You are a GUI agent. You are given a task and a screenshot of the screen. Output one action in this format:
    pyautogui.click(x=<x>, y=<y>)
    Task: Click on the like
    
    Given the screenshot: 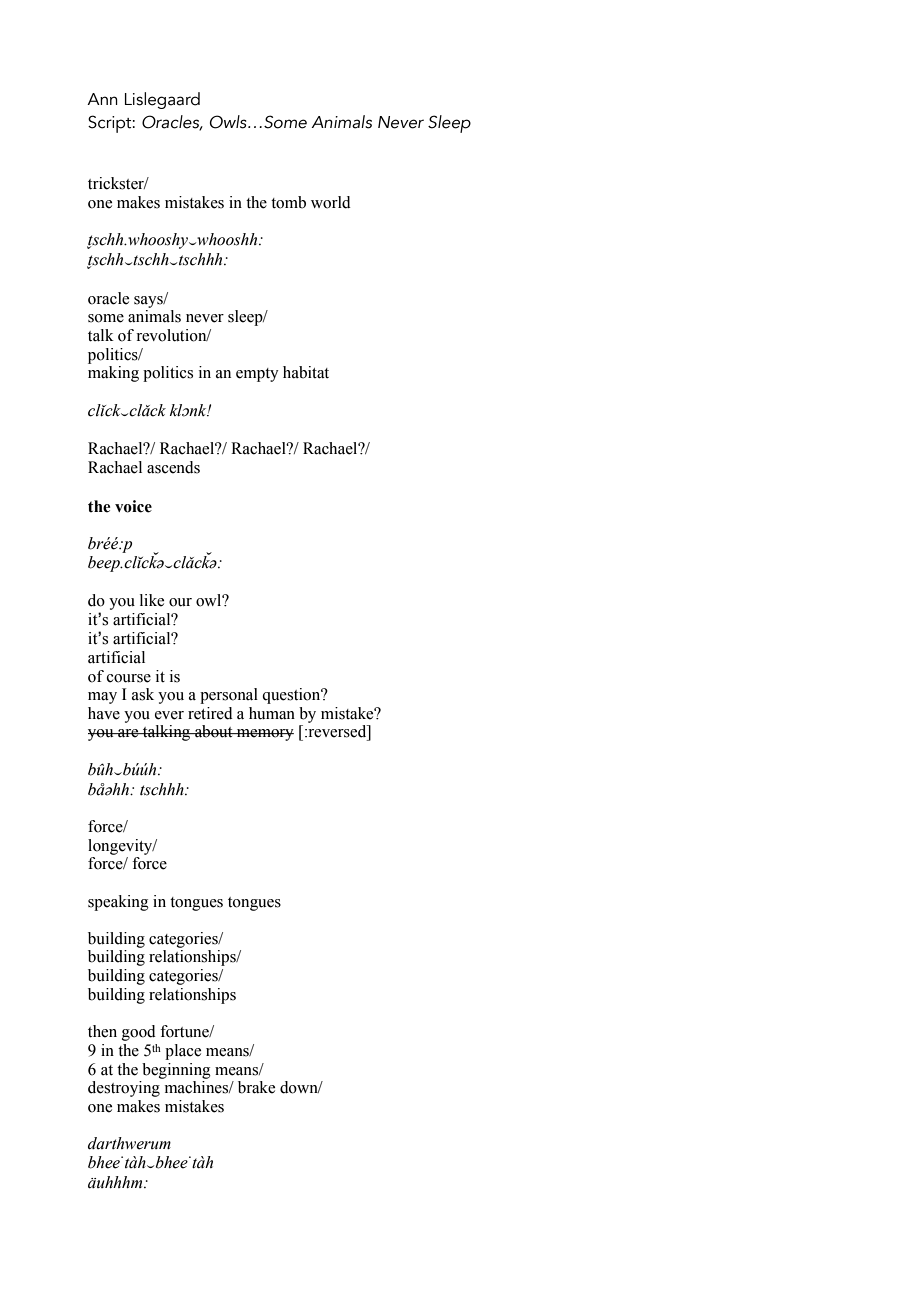 What is the action you would take?
    pyautogui.click(x=152, y=600)
